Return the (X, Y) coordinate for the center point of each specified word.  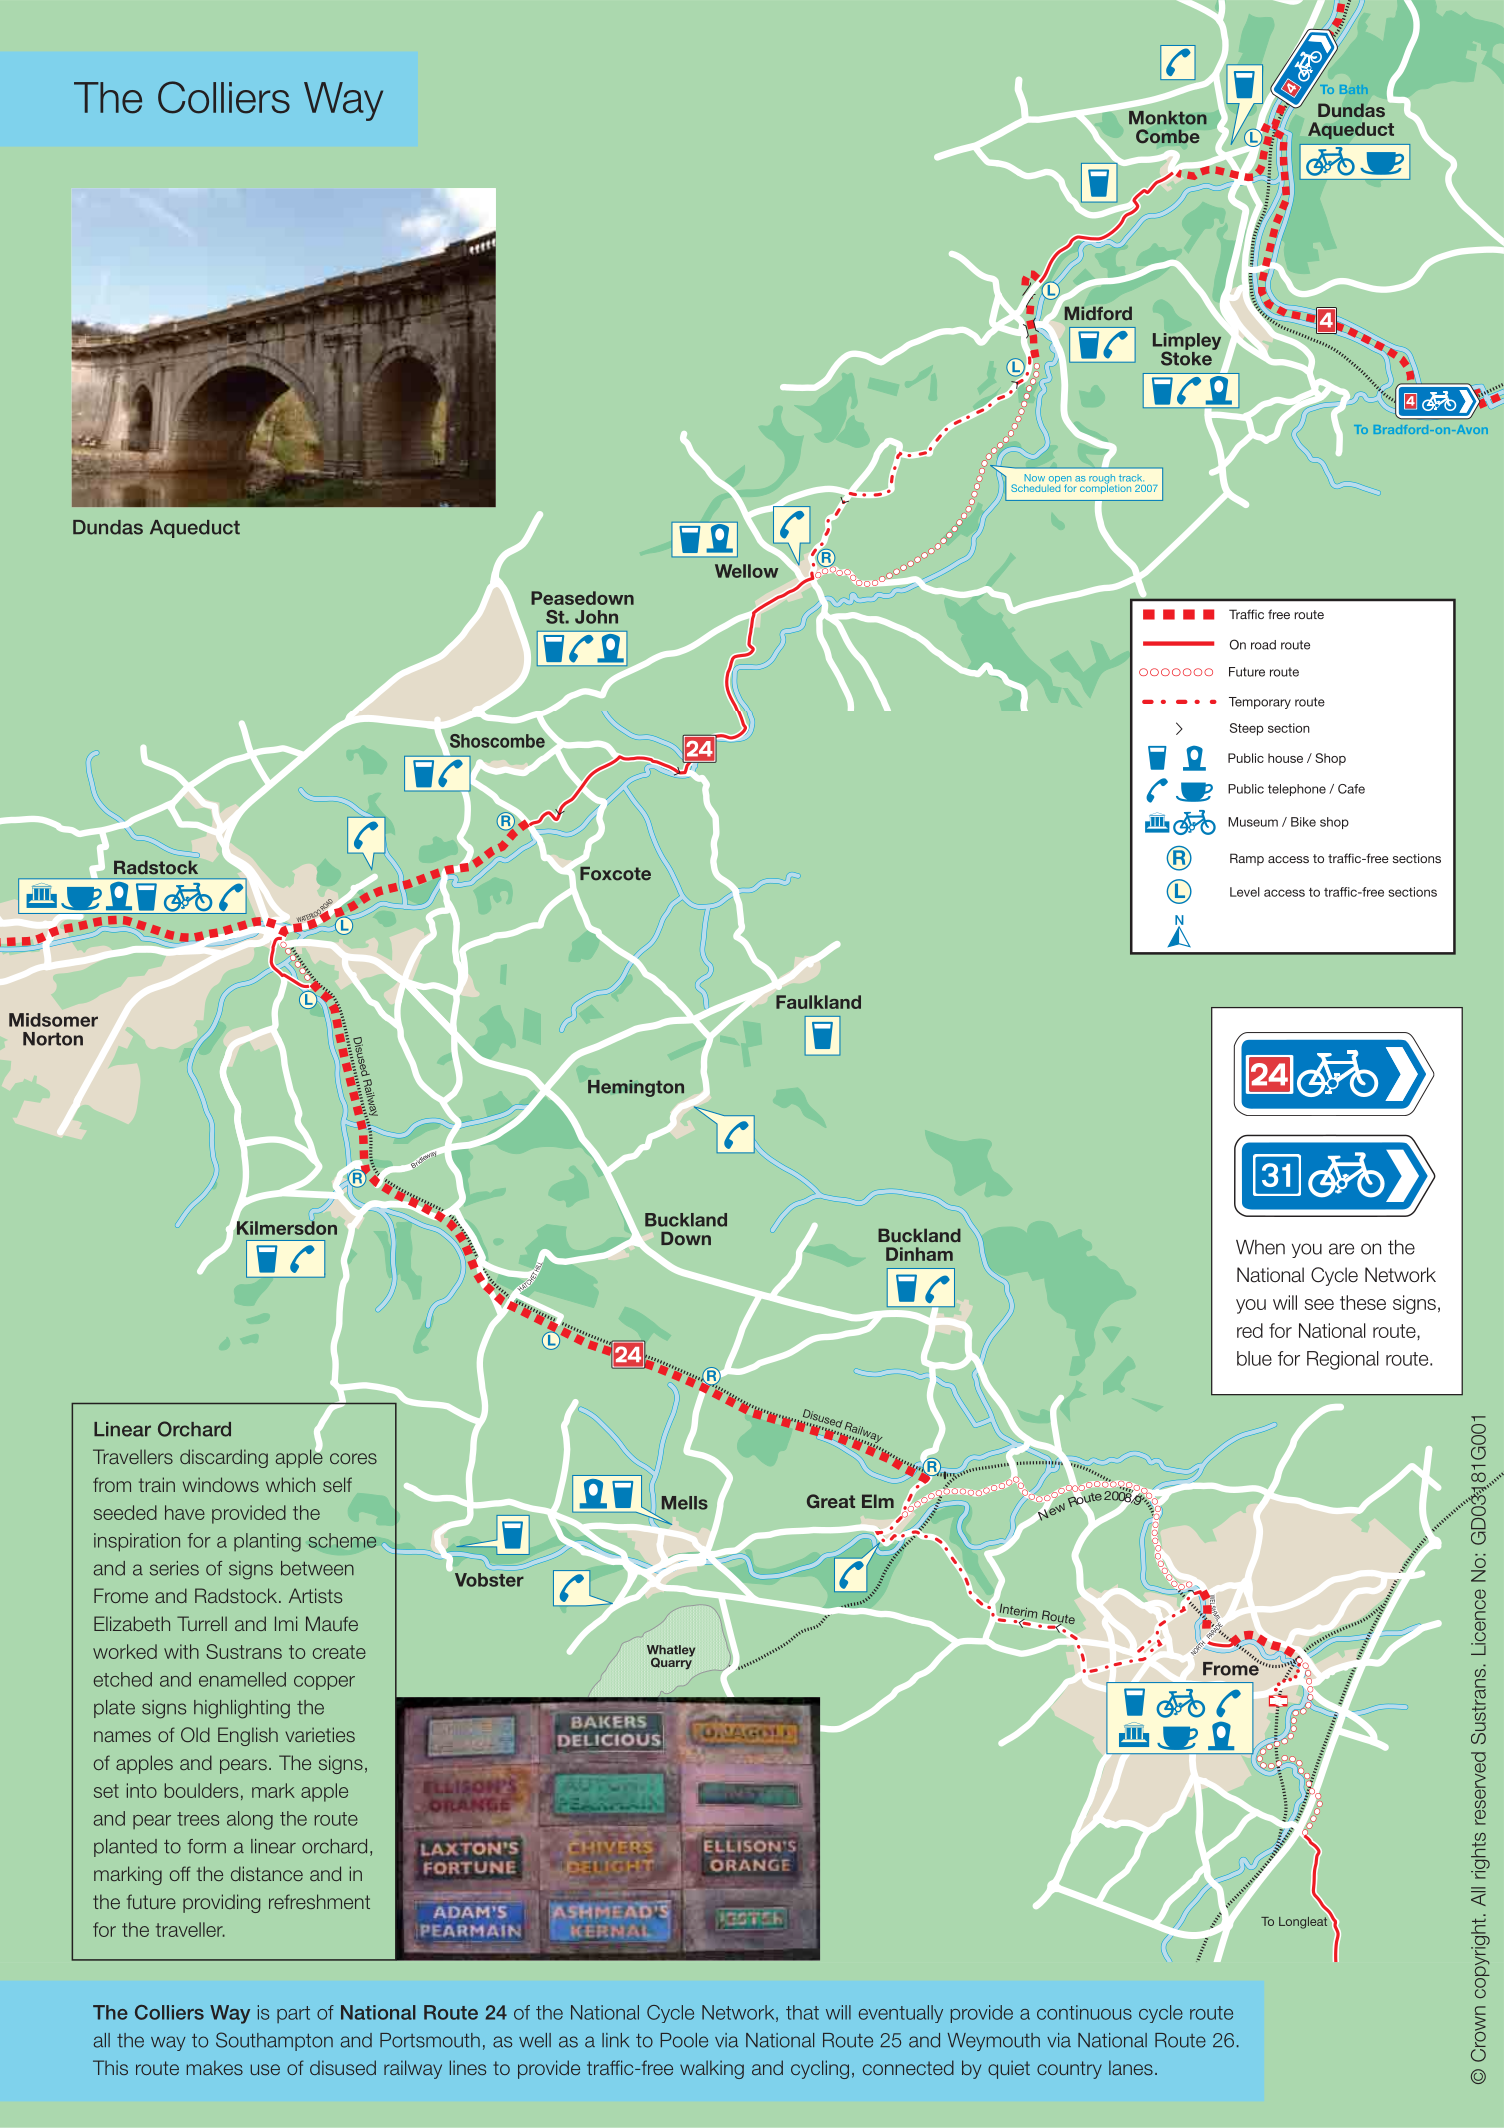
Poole (684, 2040)
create (339, 1652)
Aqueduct (195, 529)
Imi (286, 1623)
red (1250, 1330)
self (337, 1484)
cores (353, 1458)
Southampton (274, 2041)
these (1363, 1302)
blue (1254, 1358)
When (1260, 1247)
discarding (224, 1458)
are (1341, 1249)
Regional (1343, 1360)
